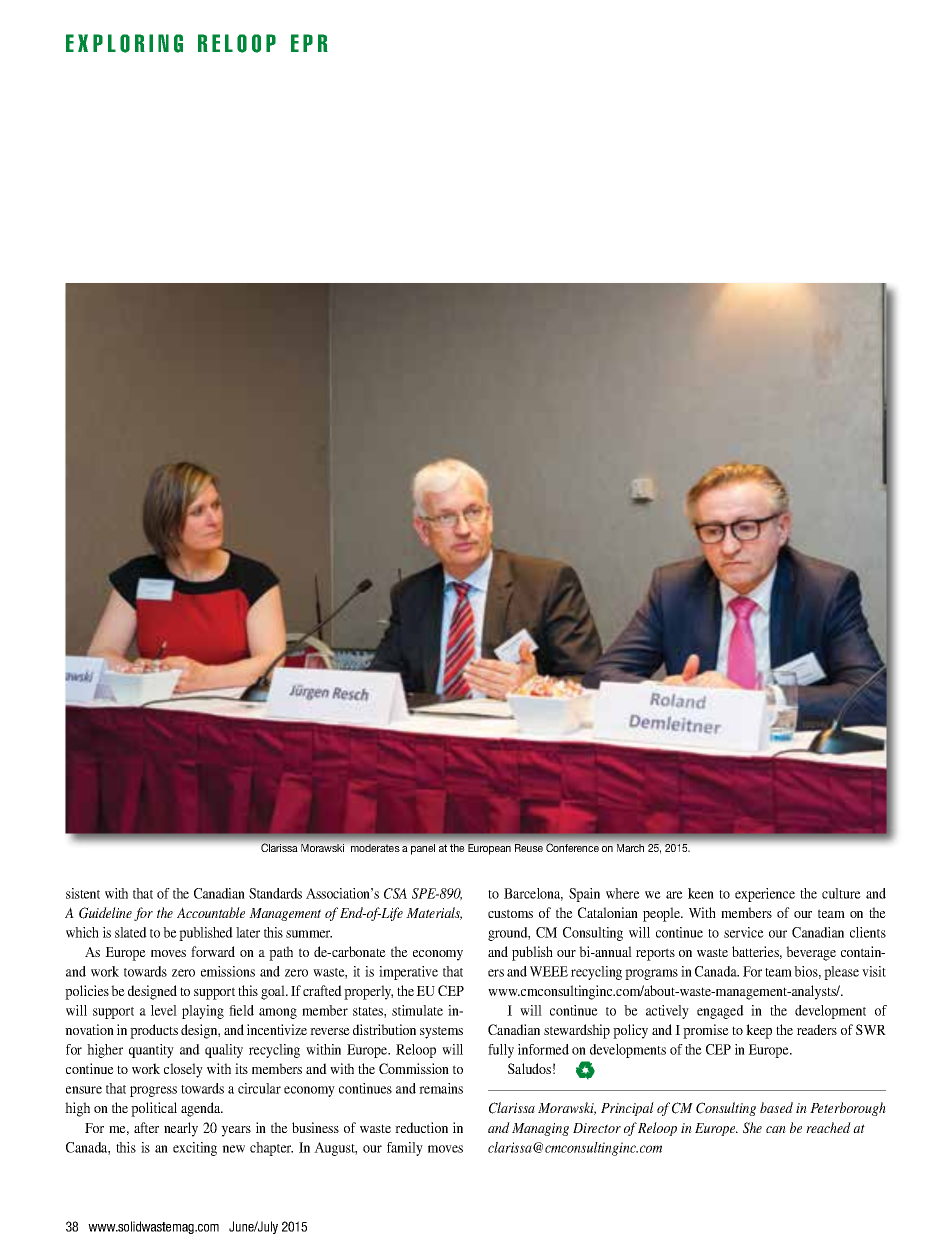 The width and height of the document is (952, 1260). I want to click on Reuse, so click(529, 848).
